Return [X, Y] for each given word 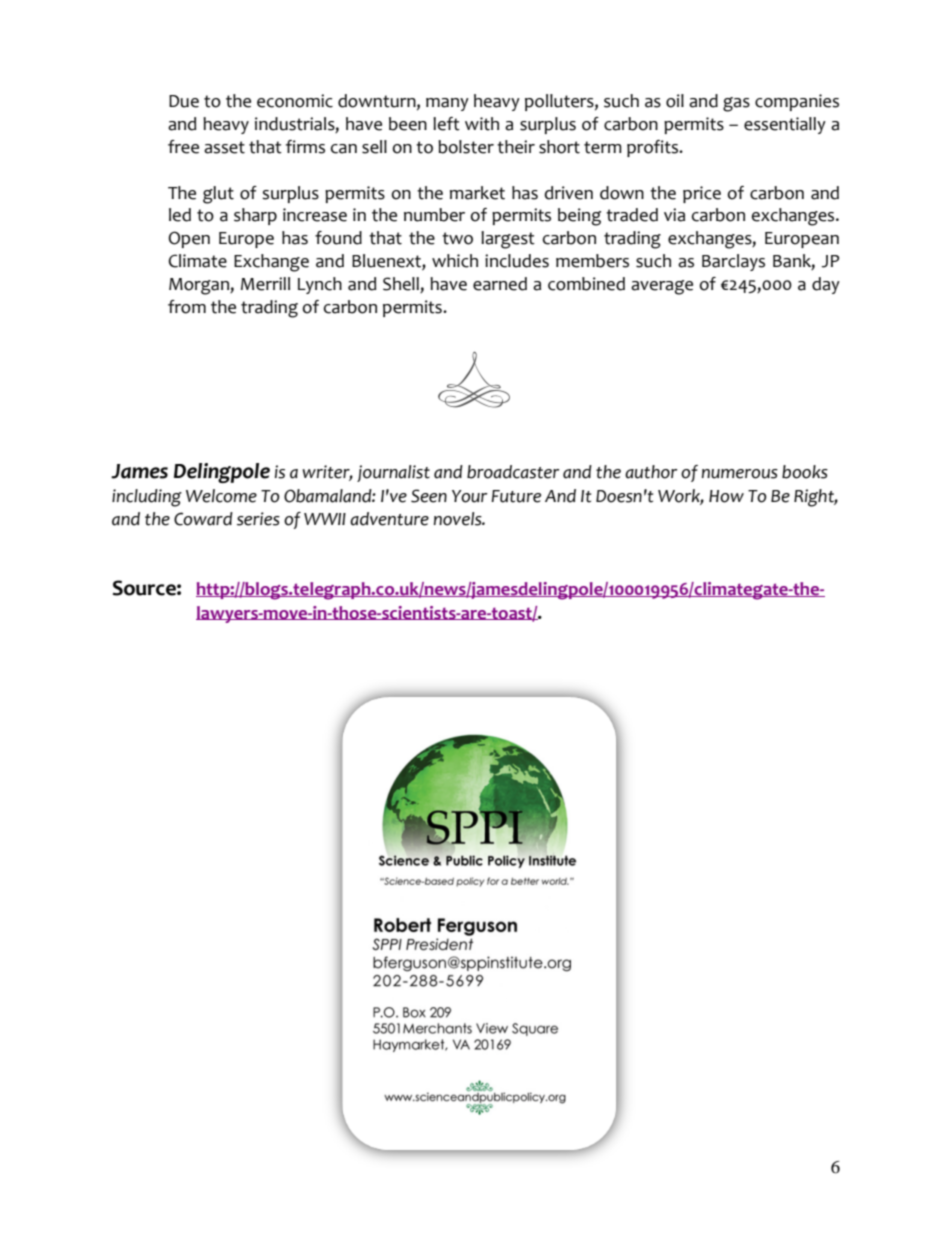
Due [184, 101]
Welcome [221, 496]
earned [500, 284]
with [482, 124]
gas [736, 104]
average [662, 287]
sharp [255, 216]
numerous [740, 474]
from [187, 307]
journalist [393, 473]
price [702, 194]
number [434, 215]
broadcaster [513, 472]
